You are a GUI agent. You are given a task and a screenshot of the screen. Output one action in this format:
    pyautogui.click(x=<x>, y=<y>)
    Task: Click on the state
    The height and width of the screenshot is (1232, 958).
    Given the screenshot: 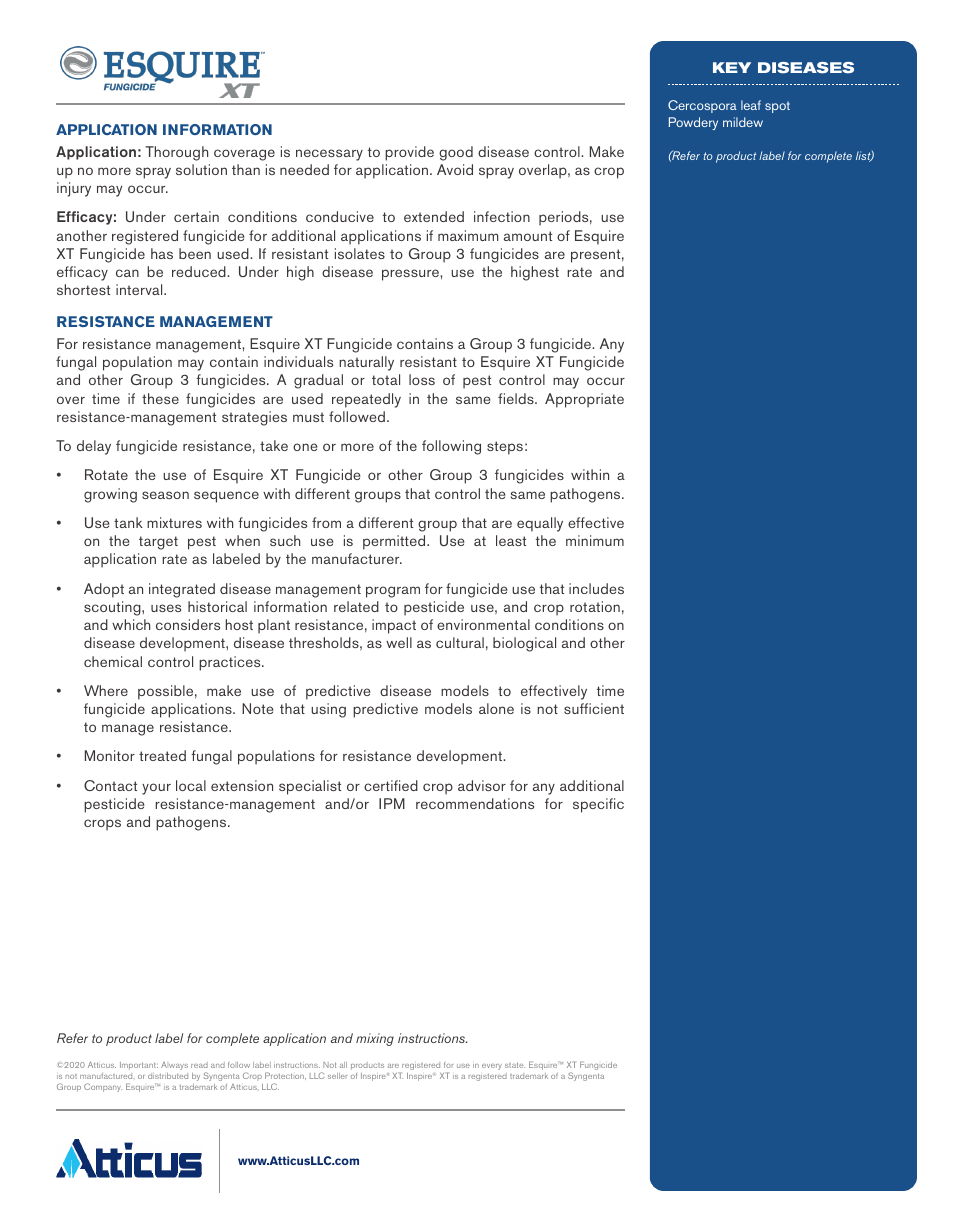 What is the action you would take?
    pyautogui.click(x=515, y=1065)
